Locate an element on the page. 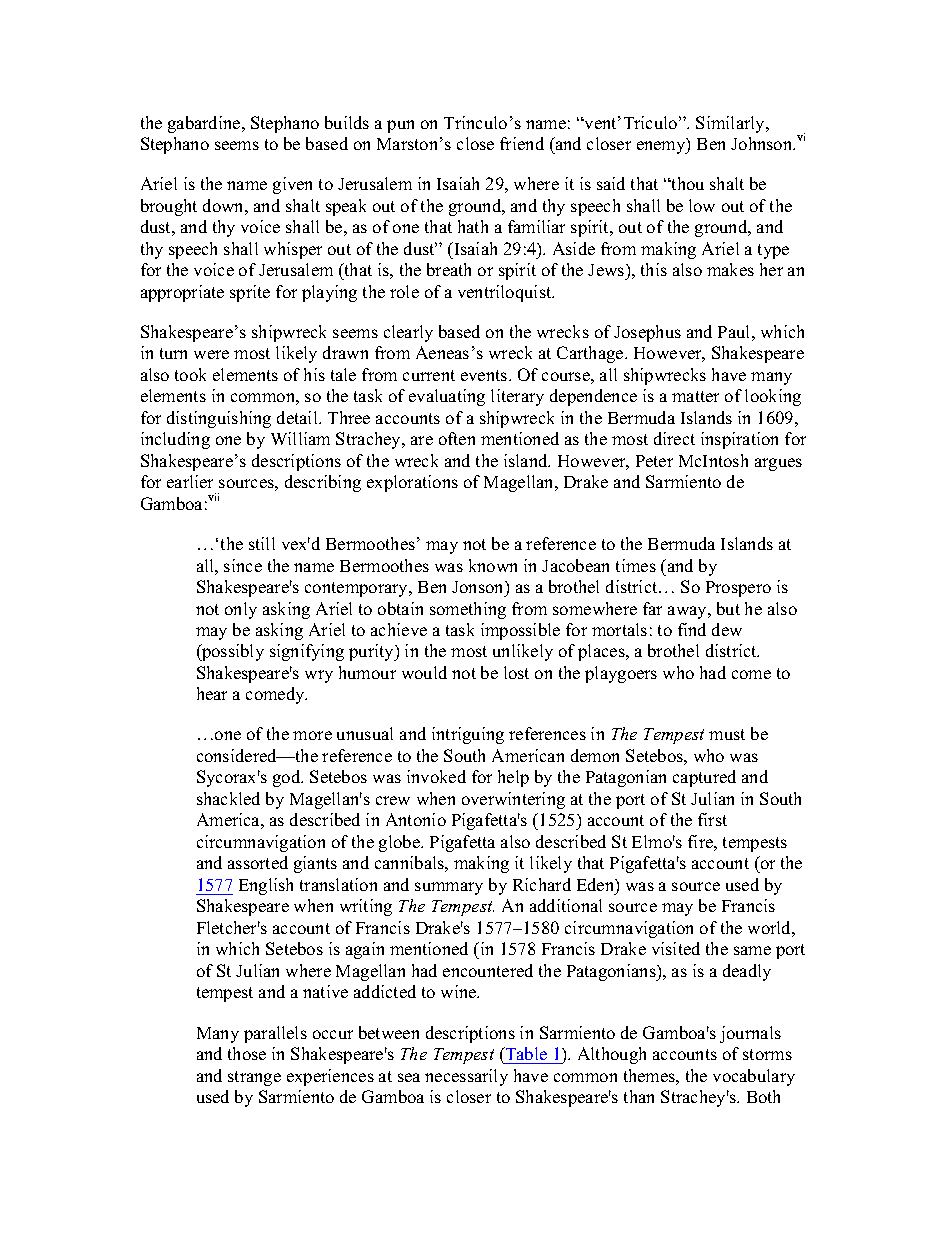 This document has height=1233, width=952. Similarly is located at coordinates (732, 124).
